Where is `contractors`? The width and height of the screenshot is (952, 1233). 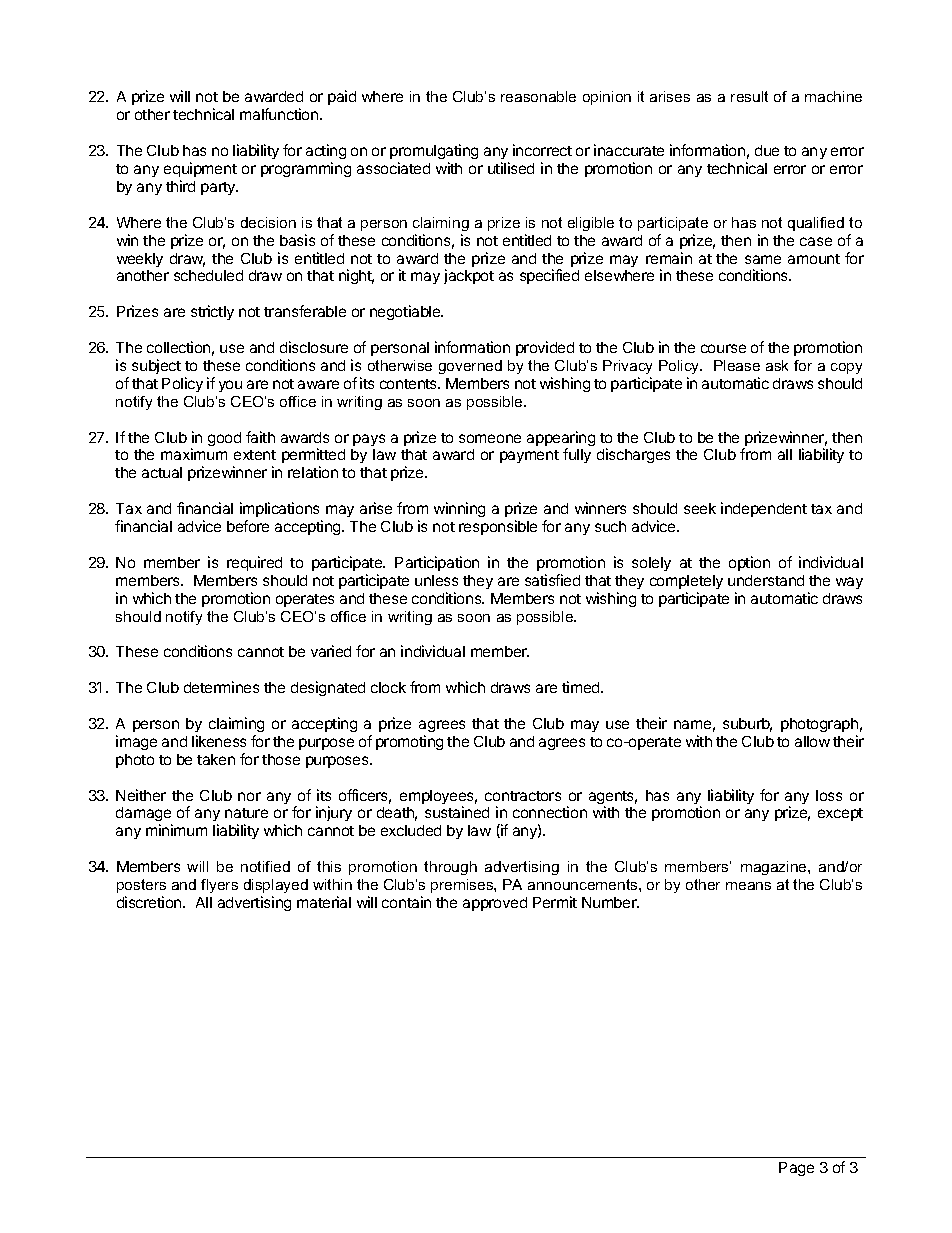 contractors is located at coordinates (523, 796).
